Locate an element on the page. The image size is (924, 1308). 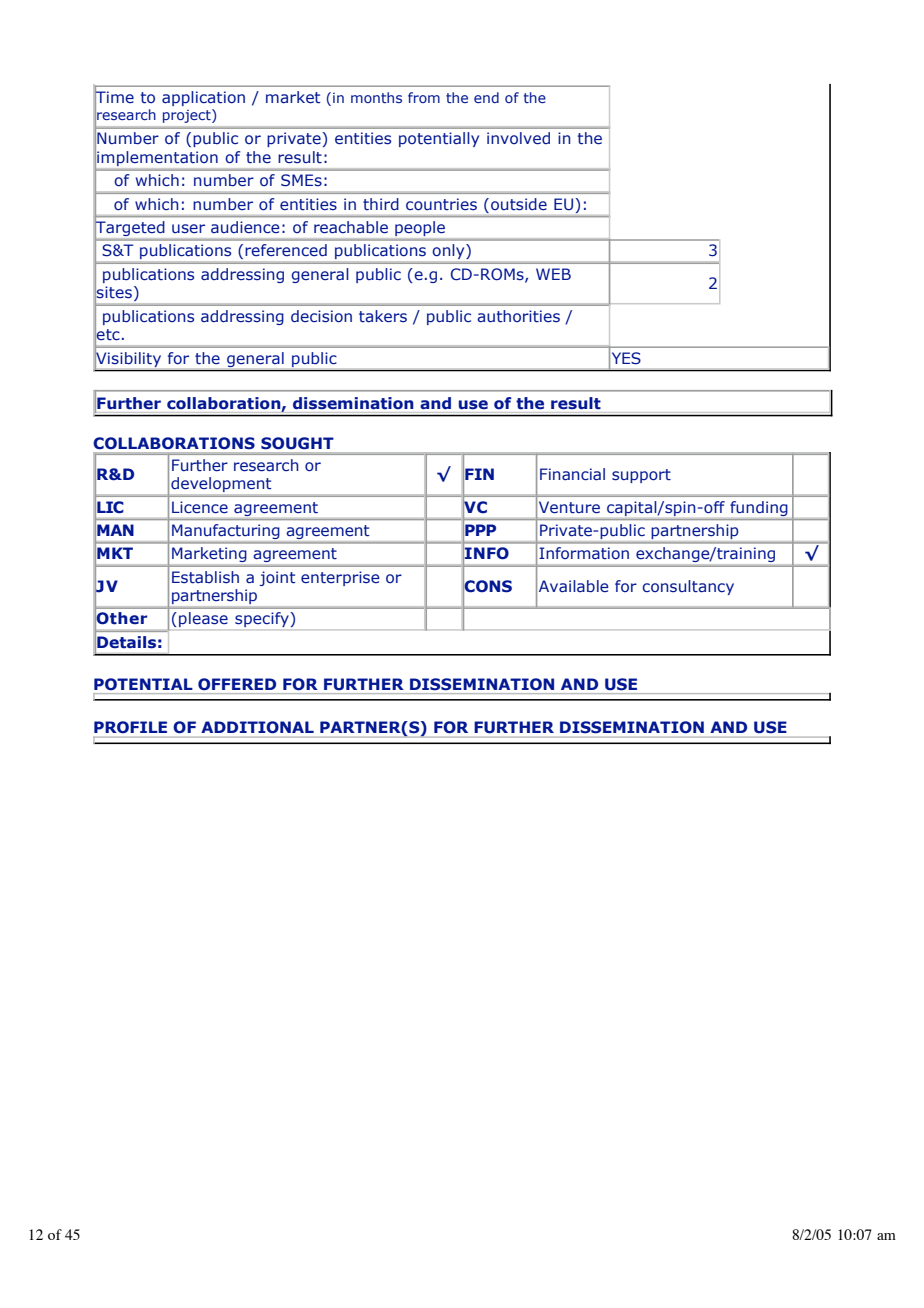
enterprise is located at coordinates (340, 578).
